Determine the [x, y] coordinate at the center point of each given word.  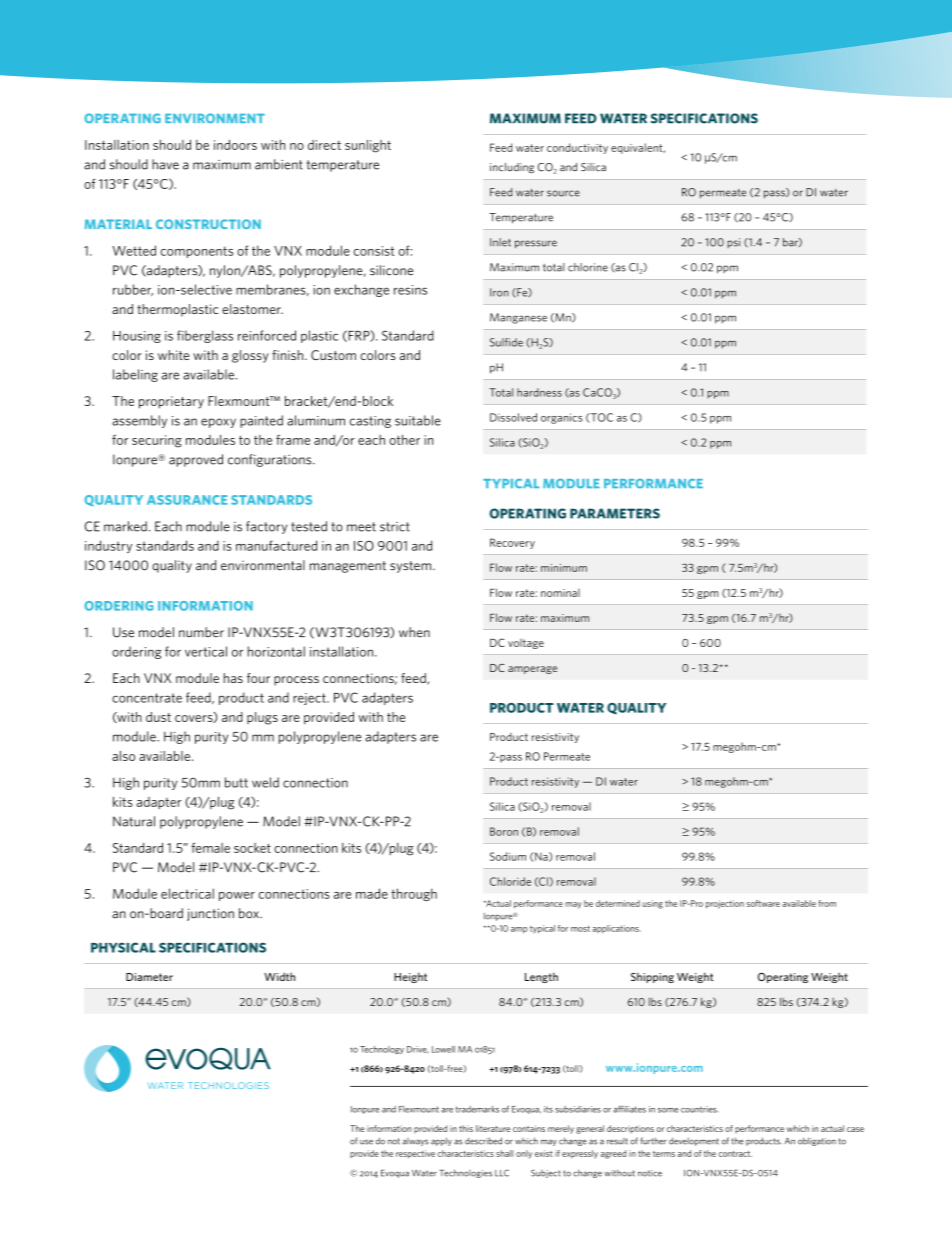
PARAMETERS [615, 513]
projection [725, 904]
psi [733, 243]
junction [210, 914]
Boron [504, 831]
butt [236, 782]
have [165, 164]
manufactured [276, 545]
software [763, 903]
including [512, 168]
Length [541, 977]
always [415, 1142]
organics [561, 418]
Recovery [512, 543]
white [173, 355]
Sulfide [506, 342]
